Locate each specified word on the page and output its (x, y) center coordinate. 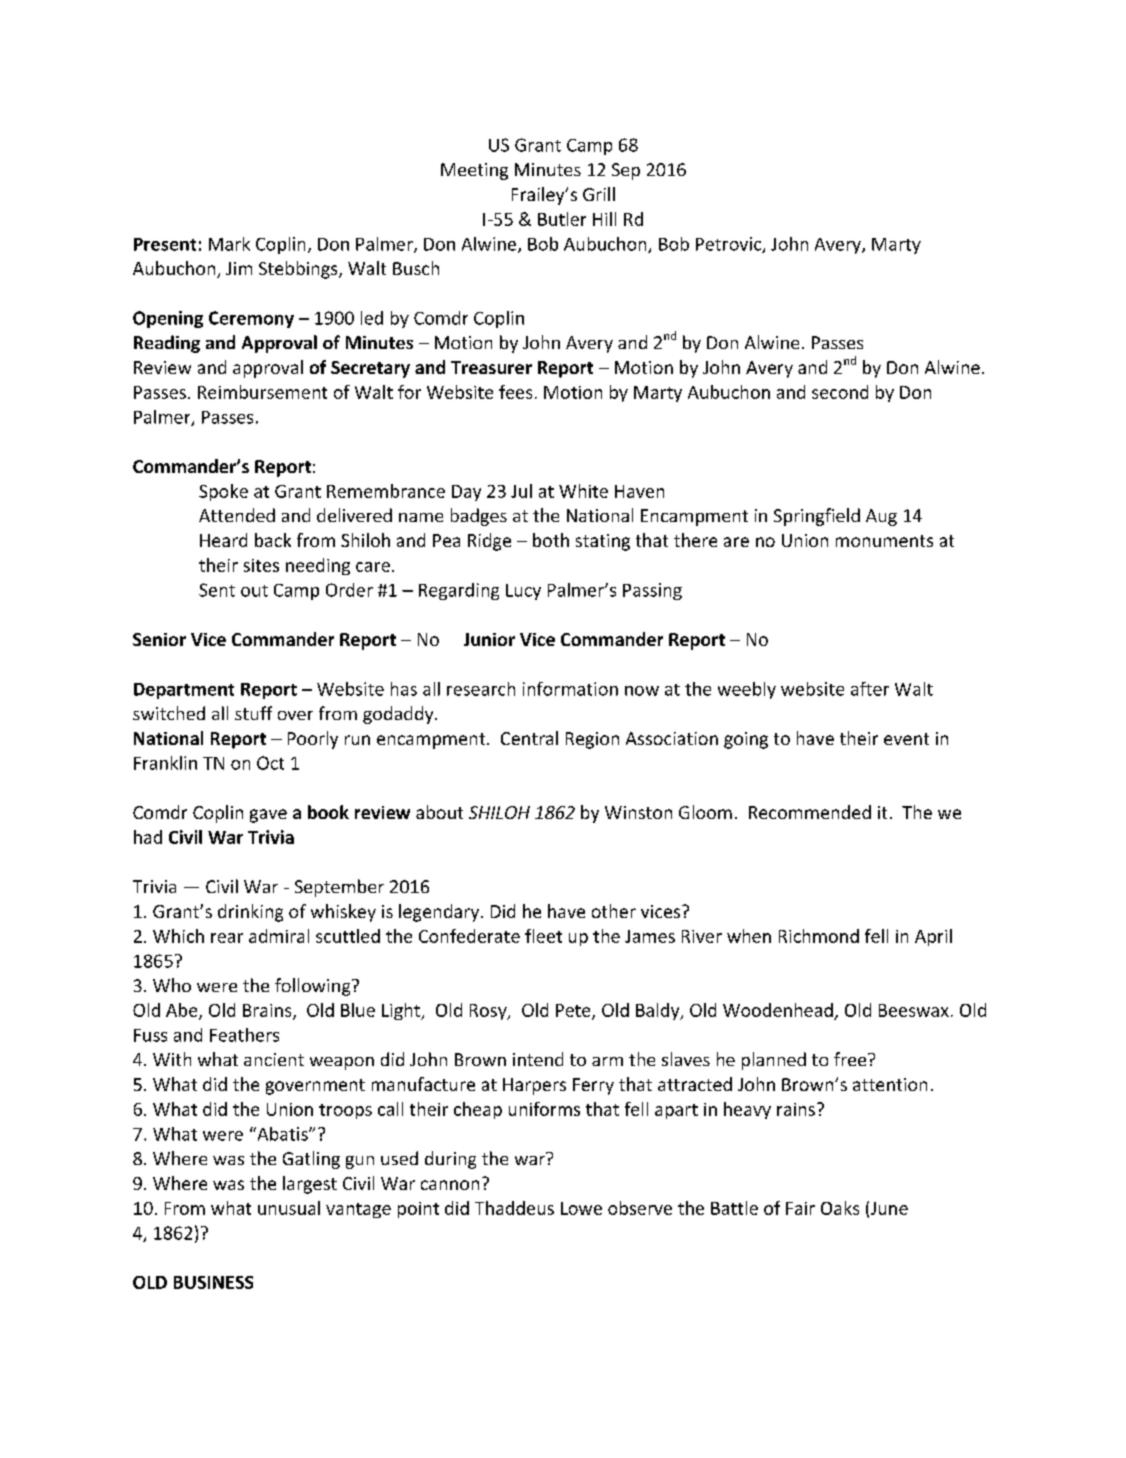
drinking (250, 913)
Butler (562, 219)
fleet (543, 936)
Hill (604, 219)
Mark (229, 244)
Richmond (819, 936)
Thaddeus (514, 1208)
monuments (884, 541)
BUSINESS (213, 1282)
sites (261, 565)
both (551, 540)
